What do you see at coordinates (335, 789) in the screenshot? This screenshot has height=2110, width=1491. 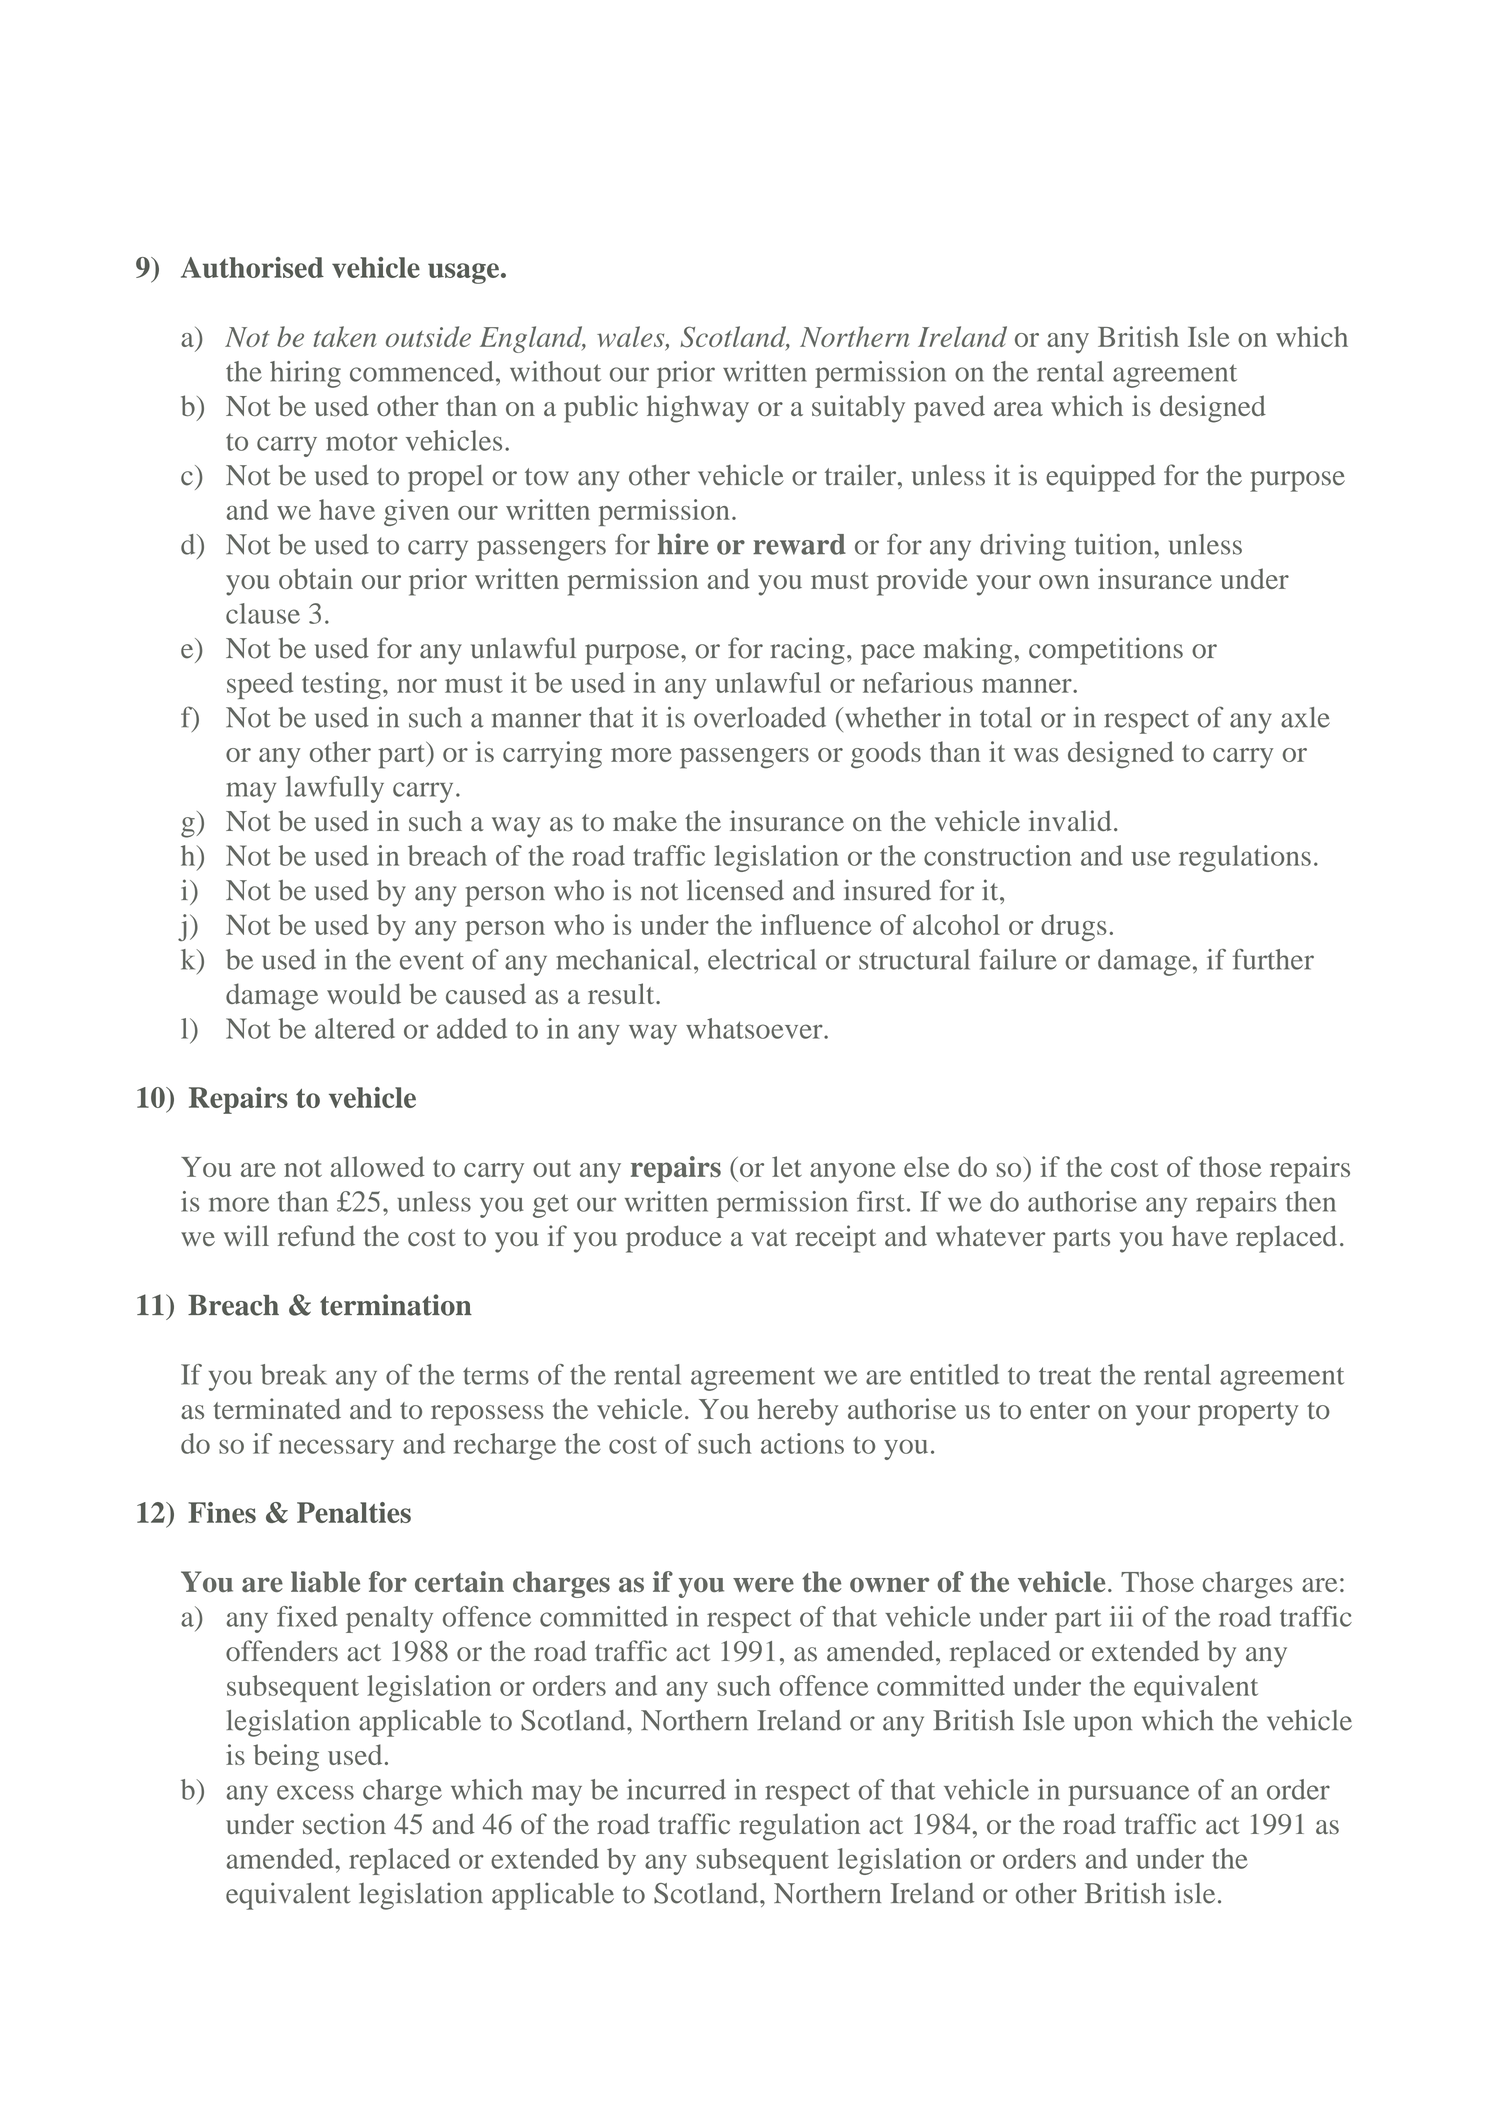 I see `lawfully` at bounding box center [335, 789].
